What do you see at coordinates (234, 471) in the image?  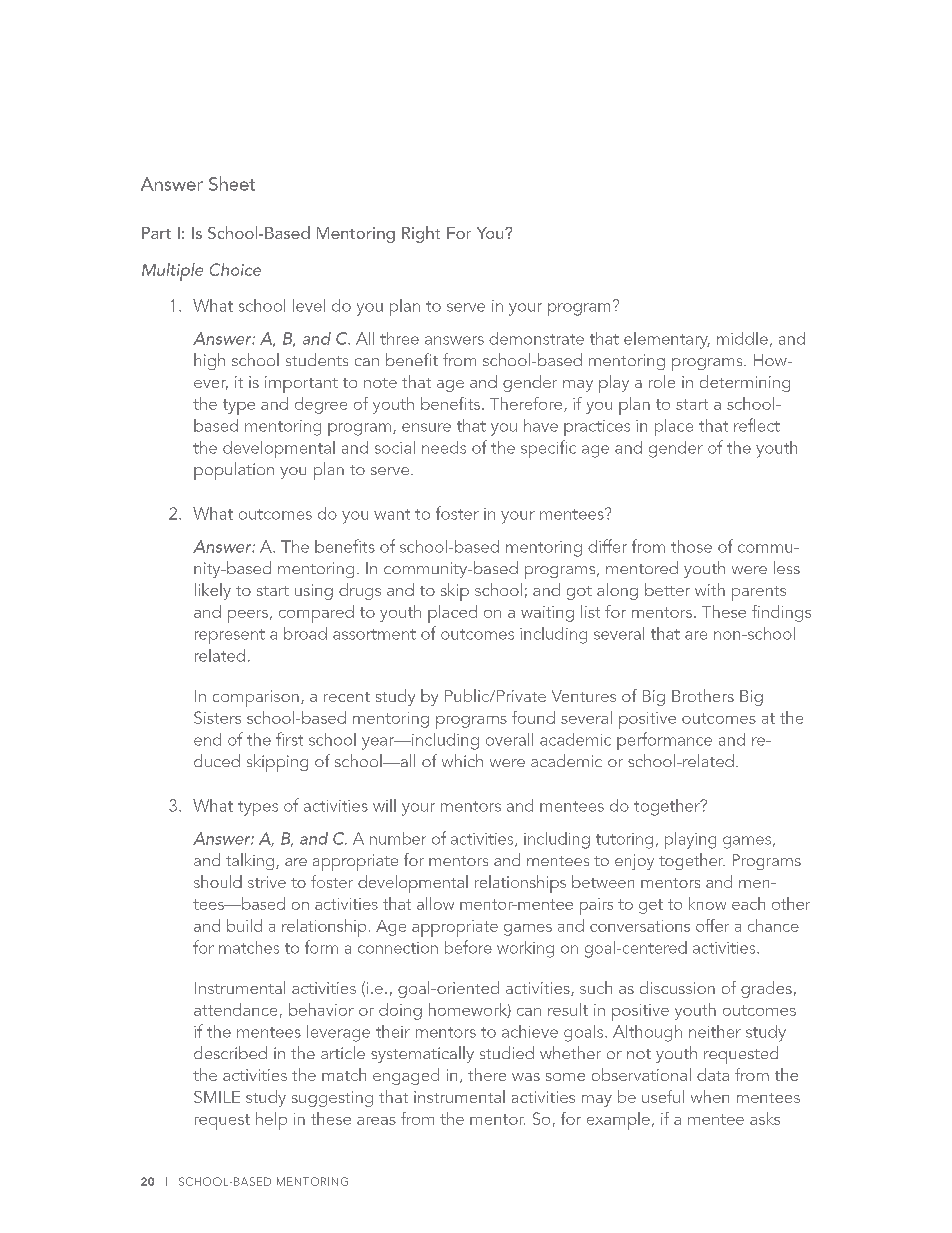 I see `population` at bounding box center [234, 471].
